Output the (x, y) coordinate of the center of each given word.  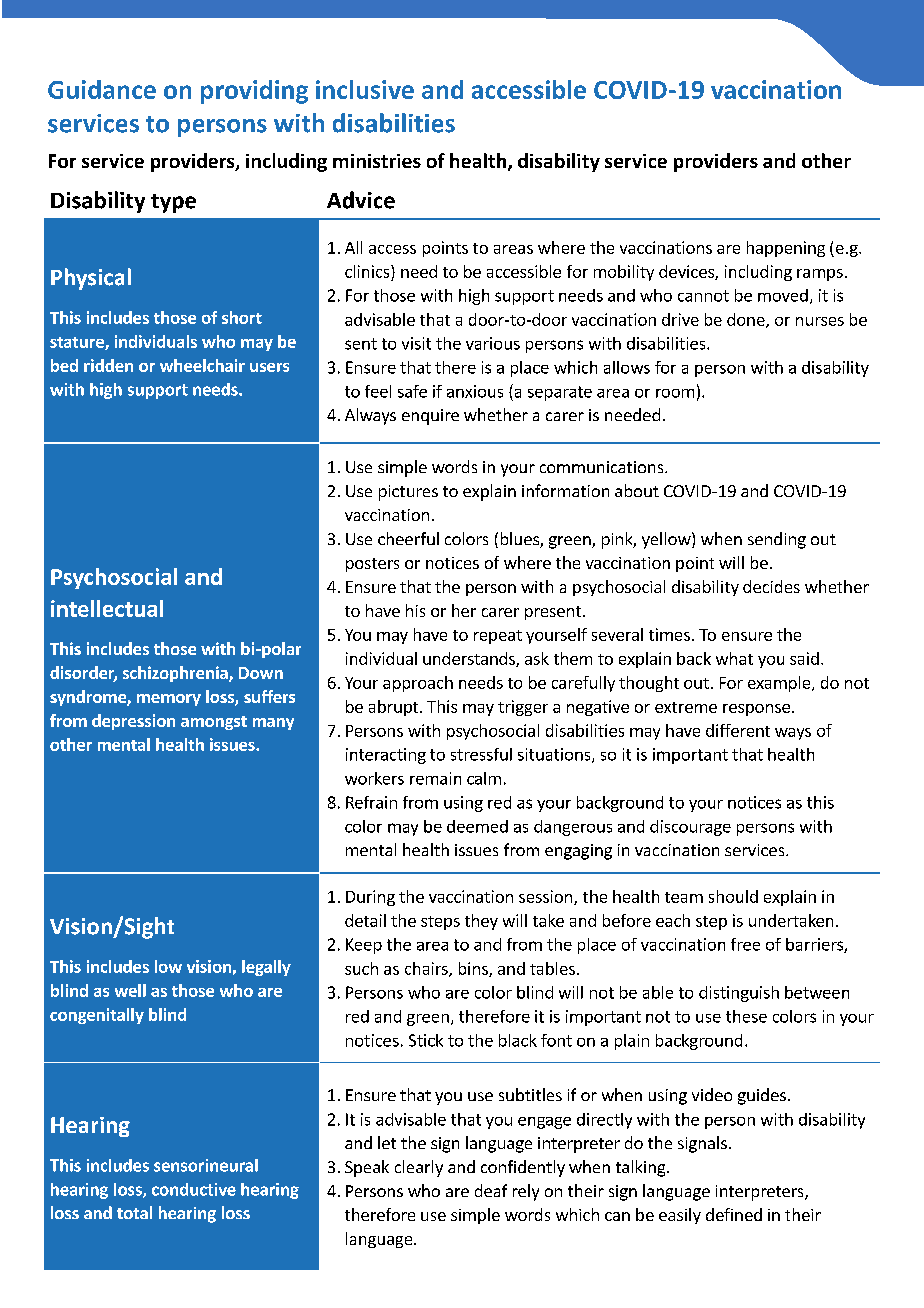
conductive (194, 1189)
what (734, 658)
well (130, 990)
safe (412, 391)
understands (470, 659)
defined (734, 1214)
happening (786, 249)
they (481, 922)
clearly (419, 1168)
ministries (377, 161)
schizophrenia (176, 674)
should (733, 896)
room (675, 393)
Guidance (102, 89)
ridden (108, 365)
